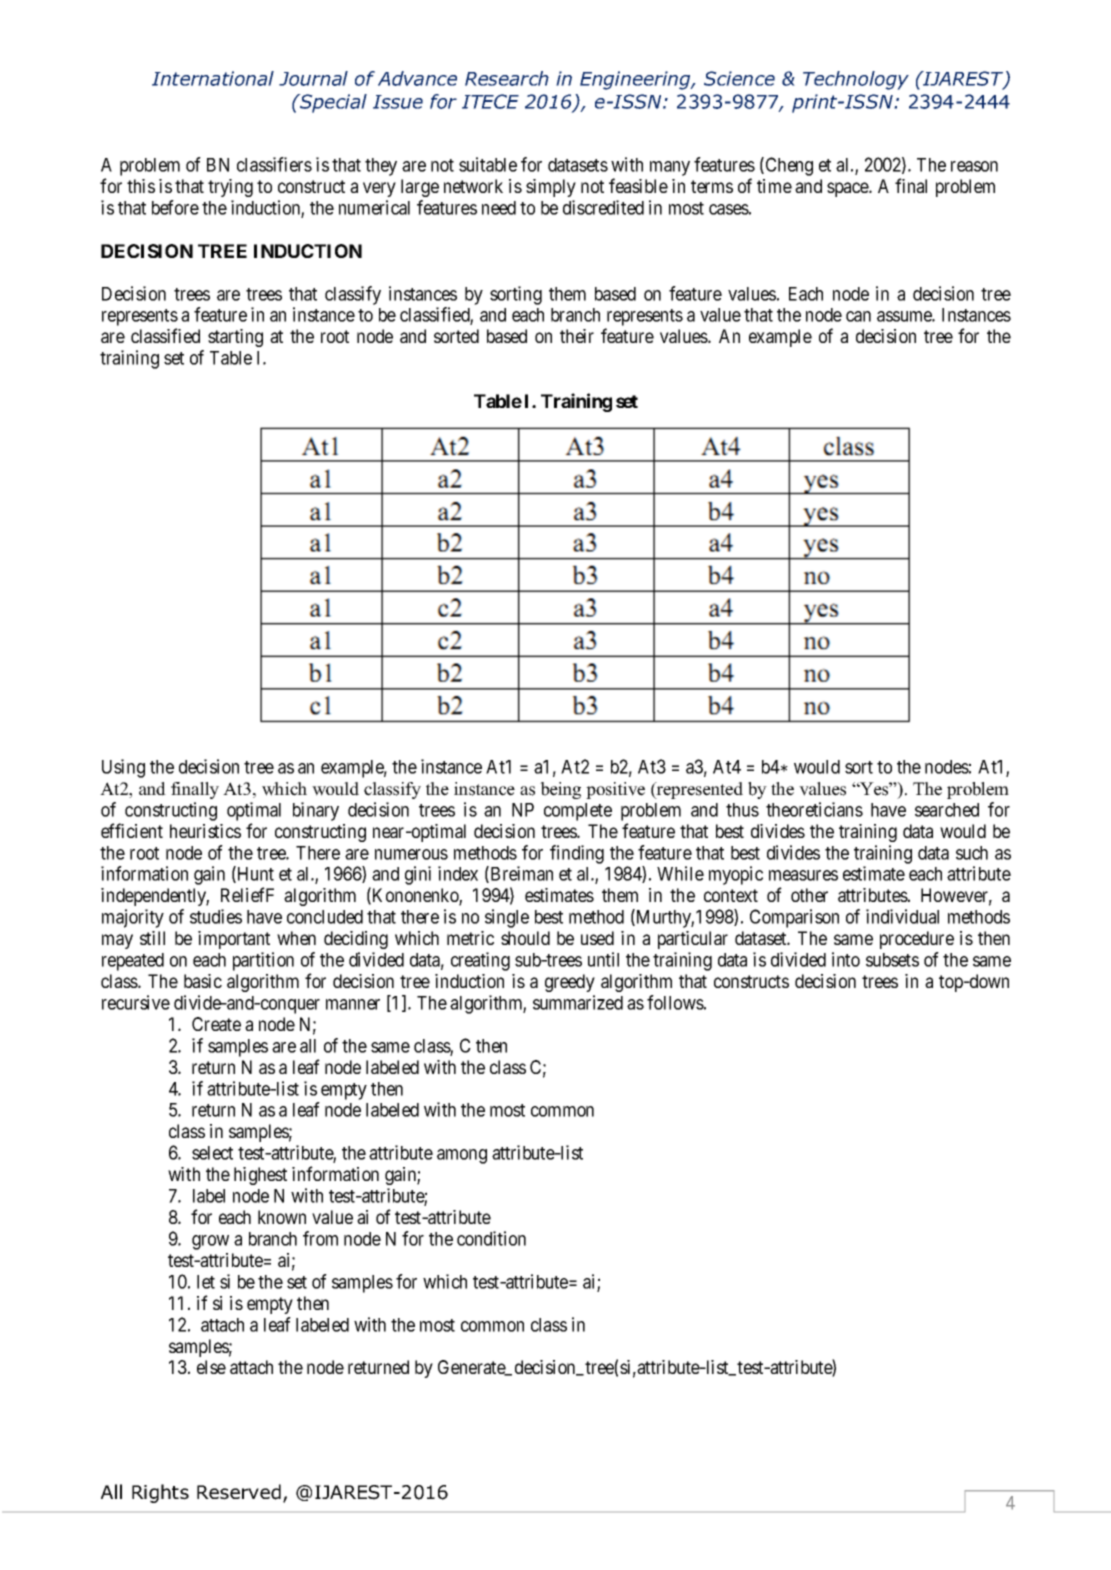 This screenshot has width=1111, height=1570. I want to click on International, so click(213, 78).
